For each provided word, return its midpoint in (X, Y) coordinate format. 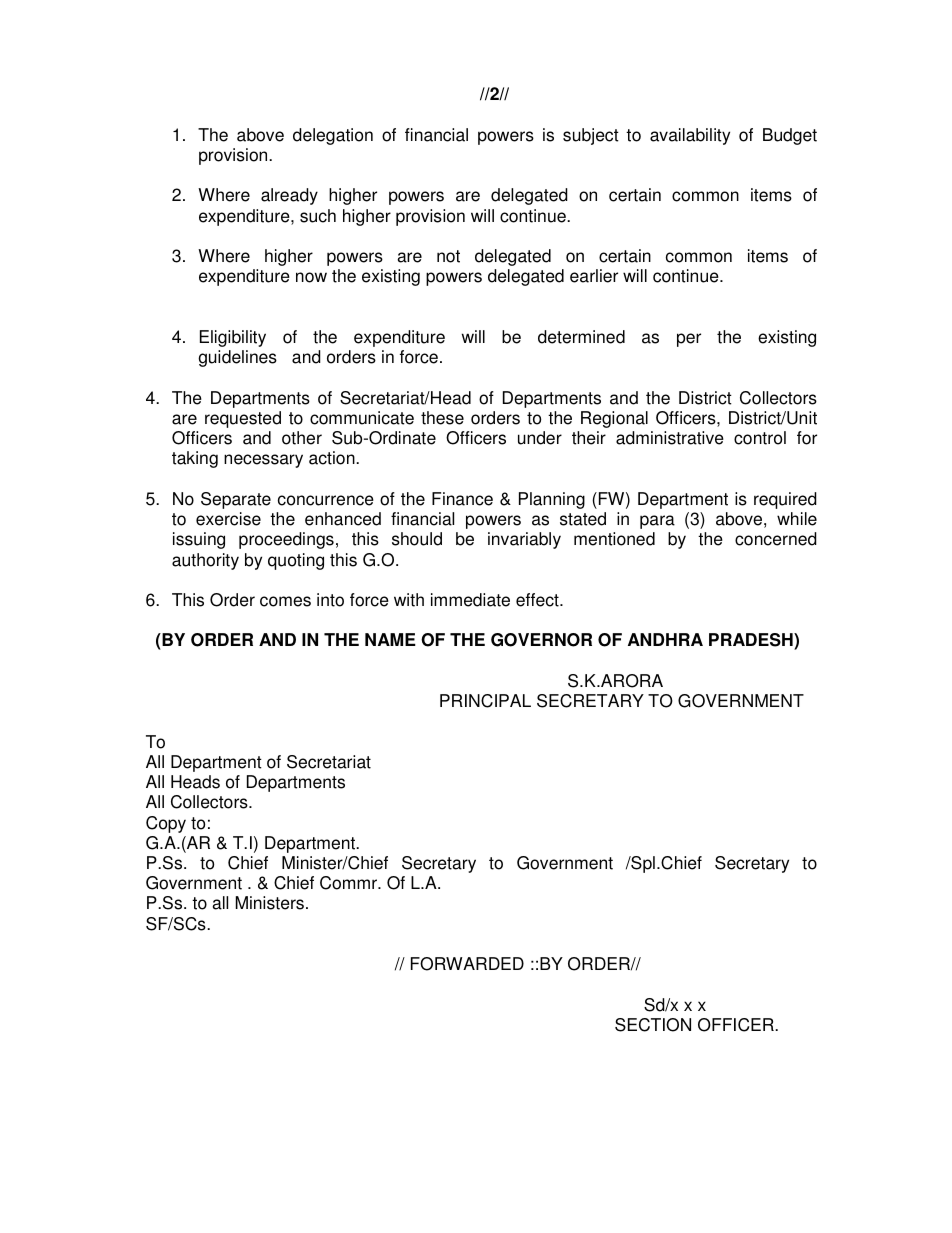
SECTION (653, 1025)
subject (591, 136)
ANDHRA (665, 639)
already (289, 196)
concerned (776, 539)
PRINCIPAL (485, 701)
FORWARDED (467, 964)
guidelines (237, 358)
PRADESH (752, 641)
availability (690, 136)
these (442, 418)
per (689, 340)
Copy (166, 824)
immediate (470, 600)
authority (205, 561)
